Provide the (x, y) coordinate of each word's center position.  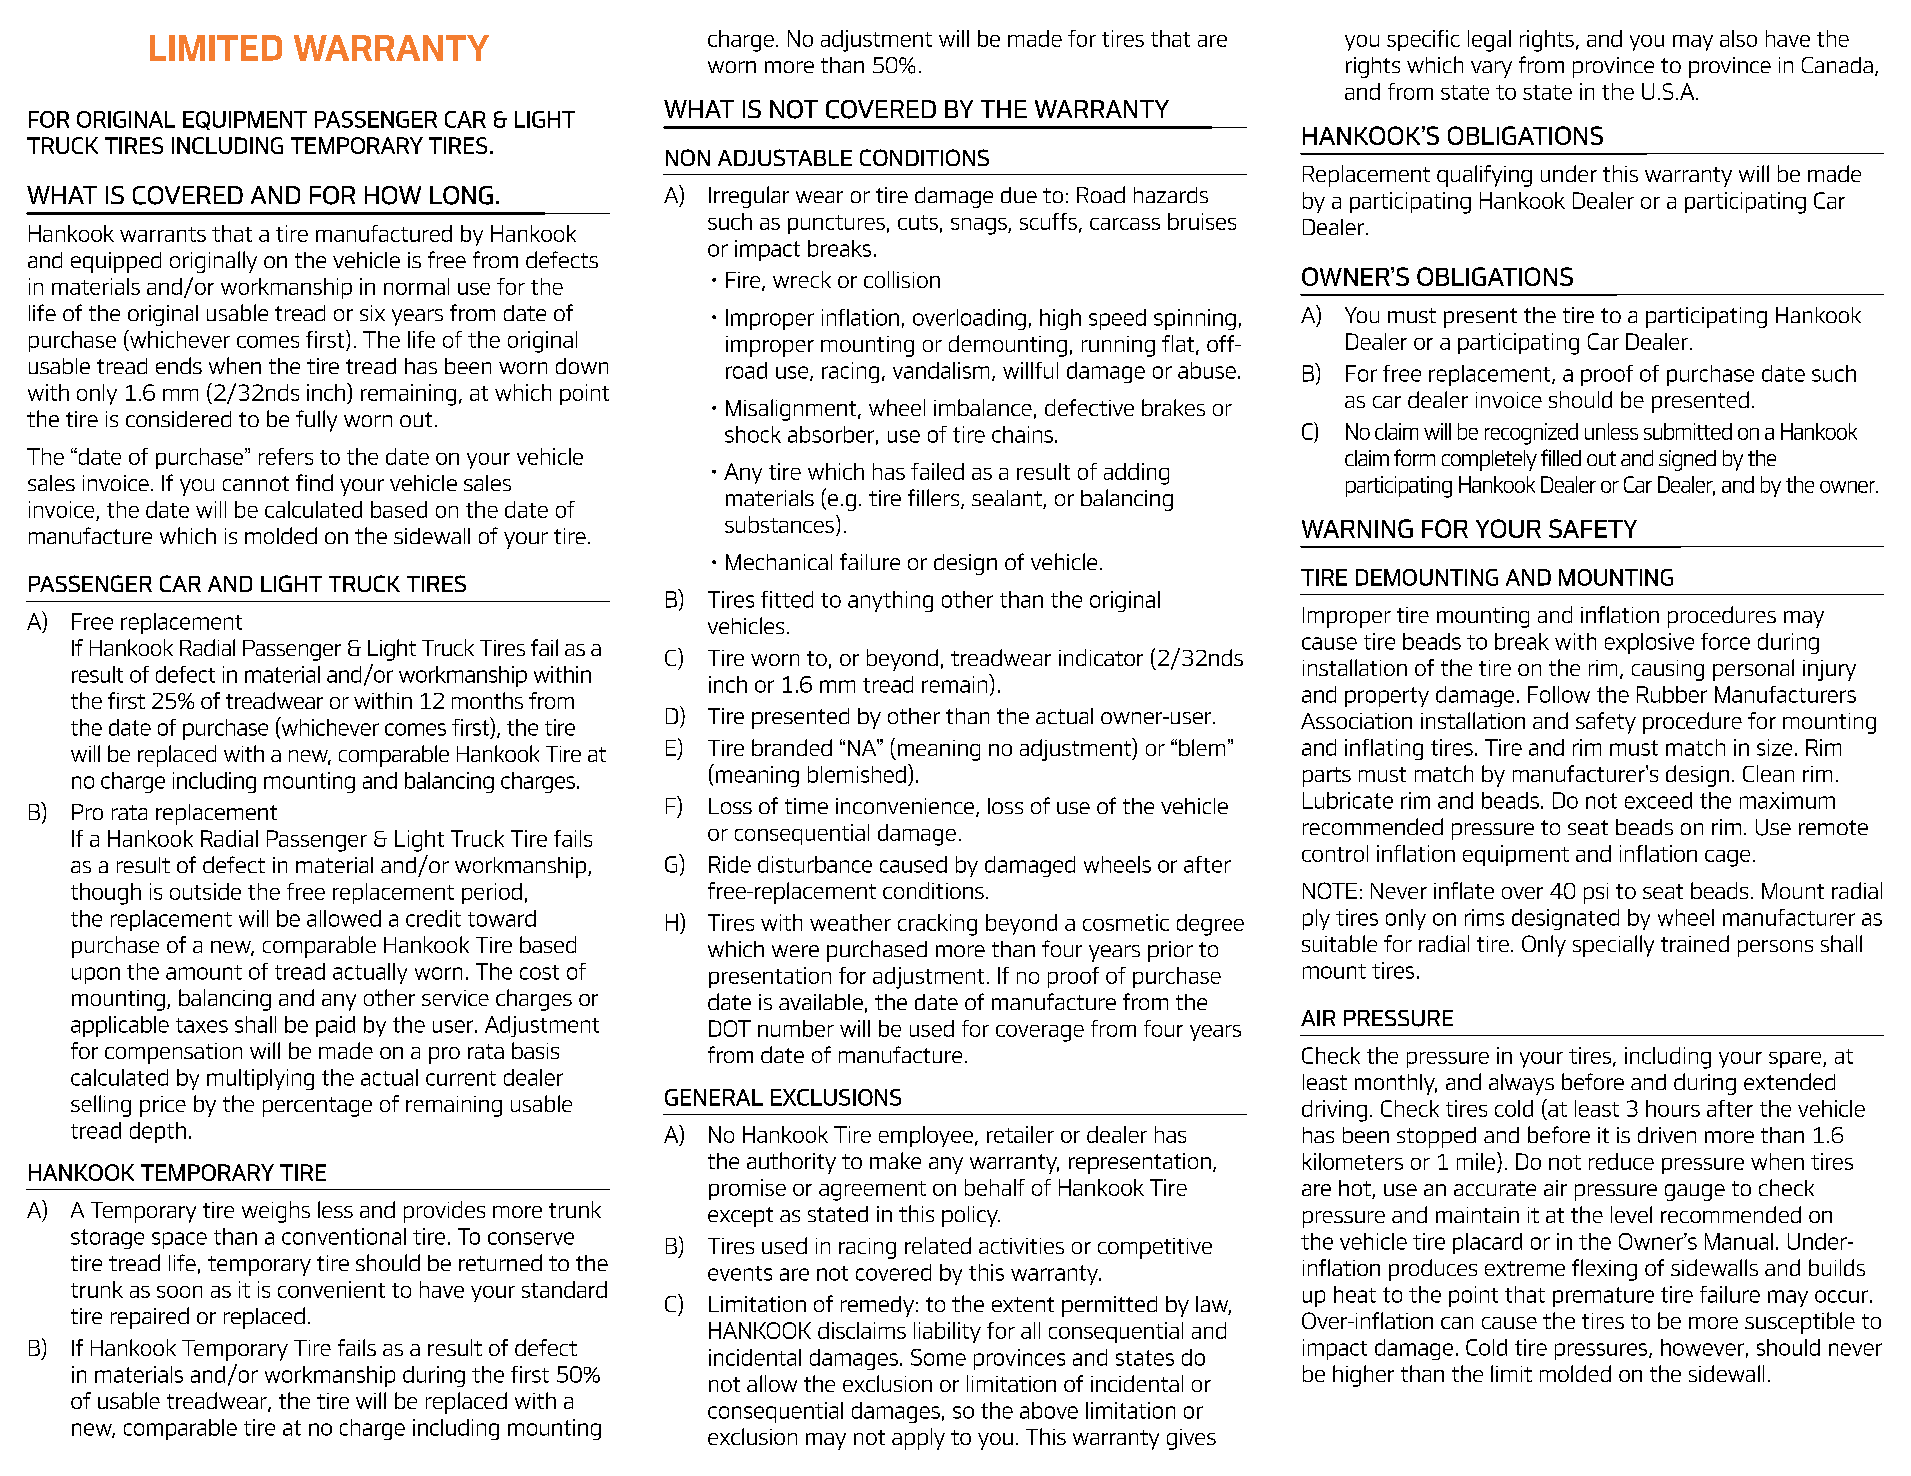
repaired (150, 1318)
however (1702, 1347)
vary (1491, 69)
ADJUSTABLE (785, 157)
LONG (461, 195)
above (1049, 1410)
